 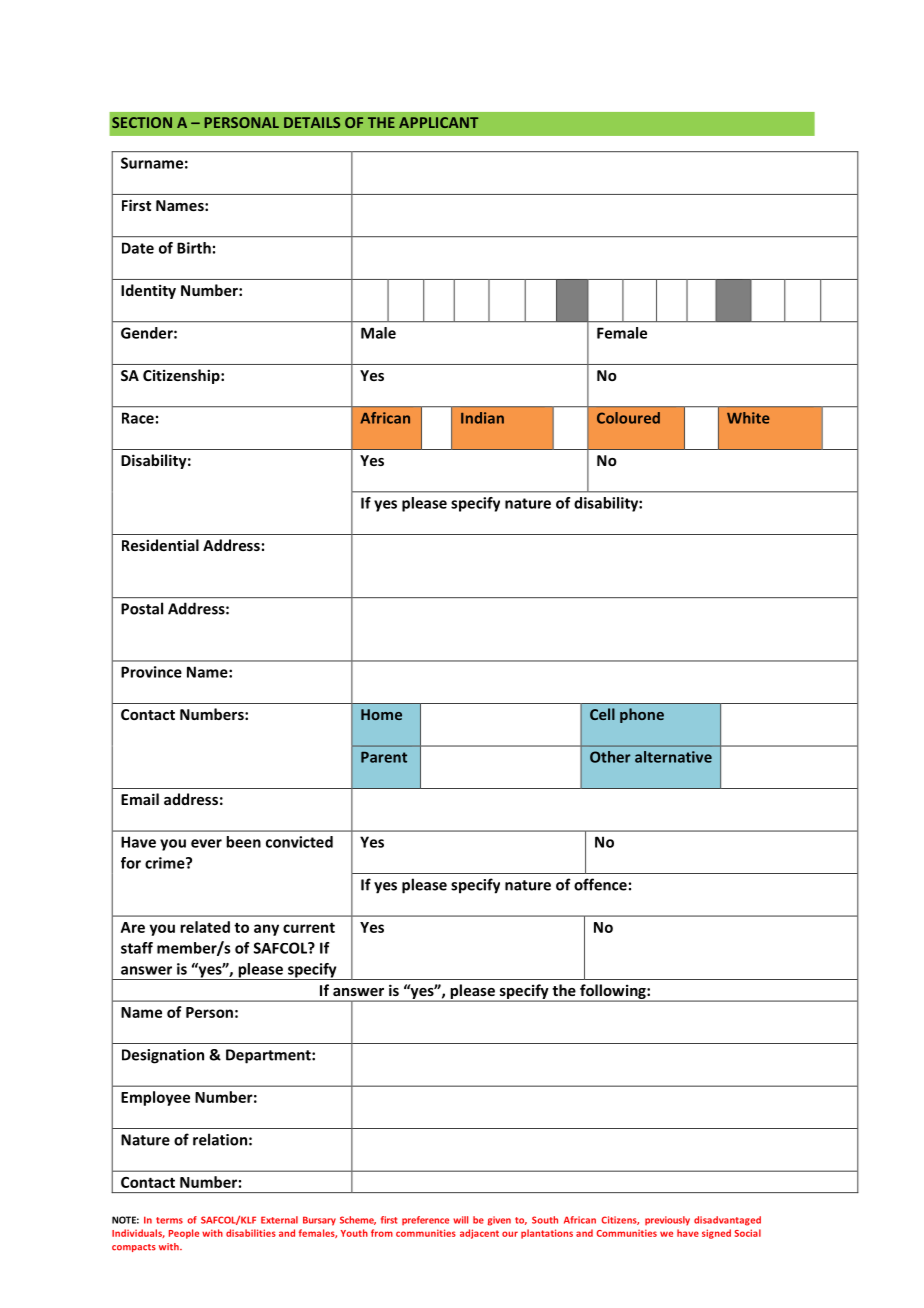 I want to click on SECTION, so click(x=142, y=122).
